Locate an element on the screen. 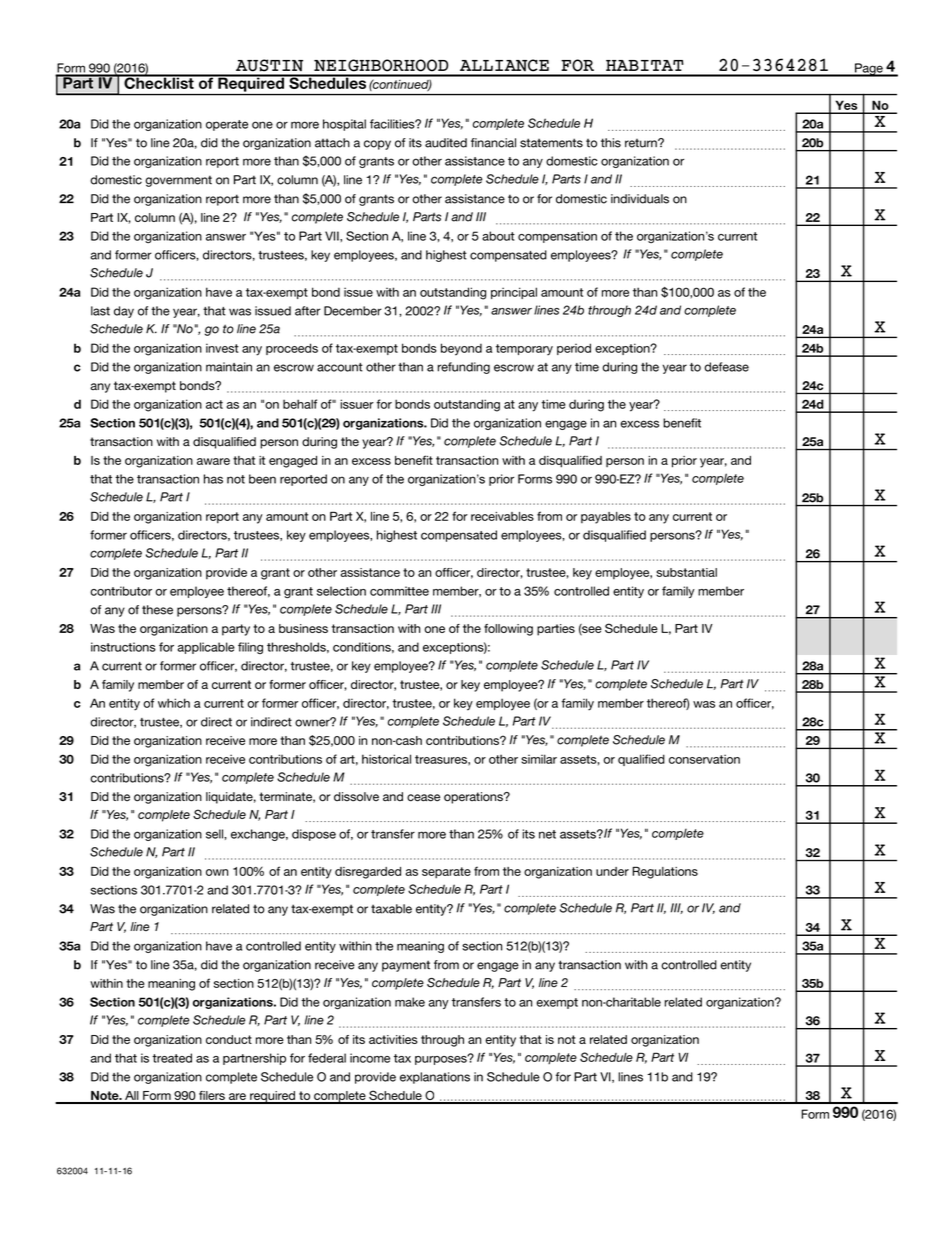 The image size is (952, 1233). operate is located at coordinates (227, 125).
